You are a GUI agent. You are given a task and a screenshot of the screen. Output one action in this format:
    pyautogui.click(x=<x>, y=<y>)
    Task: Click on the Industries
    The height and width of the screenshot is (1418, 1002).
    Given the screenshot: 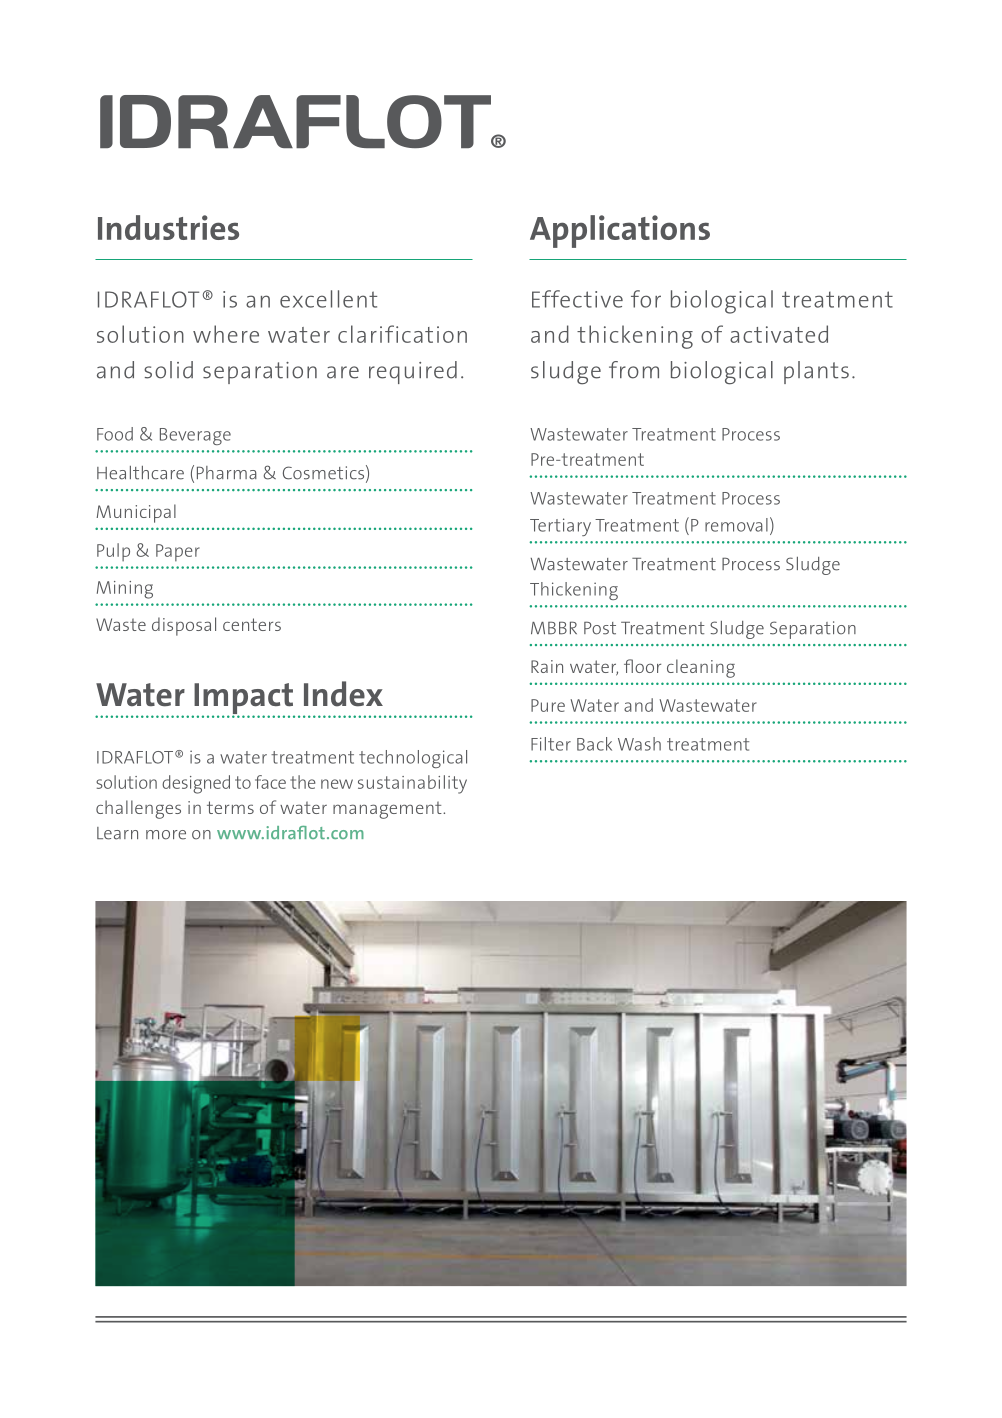 What is the action you would take?
    pyautogui.click(x=168, y=227)
